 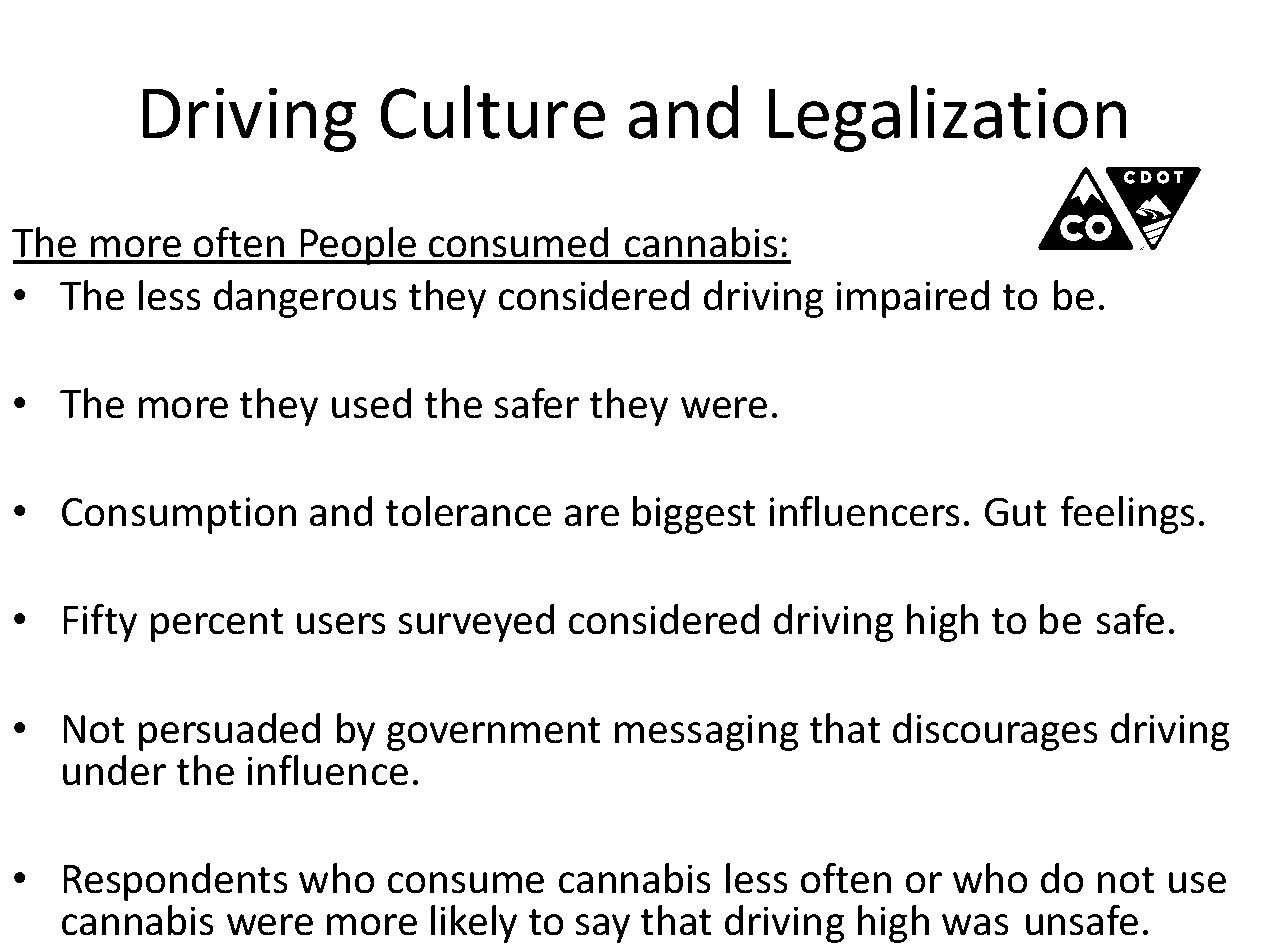 What do you see at coordinates (175, 882) in the screenshot?
I see `Respondents` at bounding box center [175, 882].
